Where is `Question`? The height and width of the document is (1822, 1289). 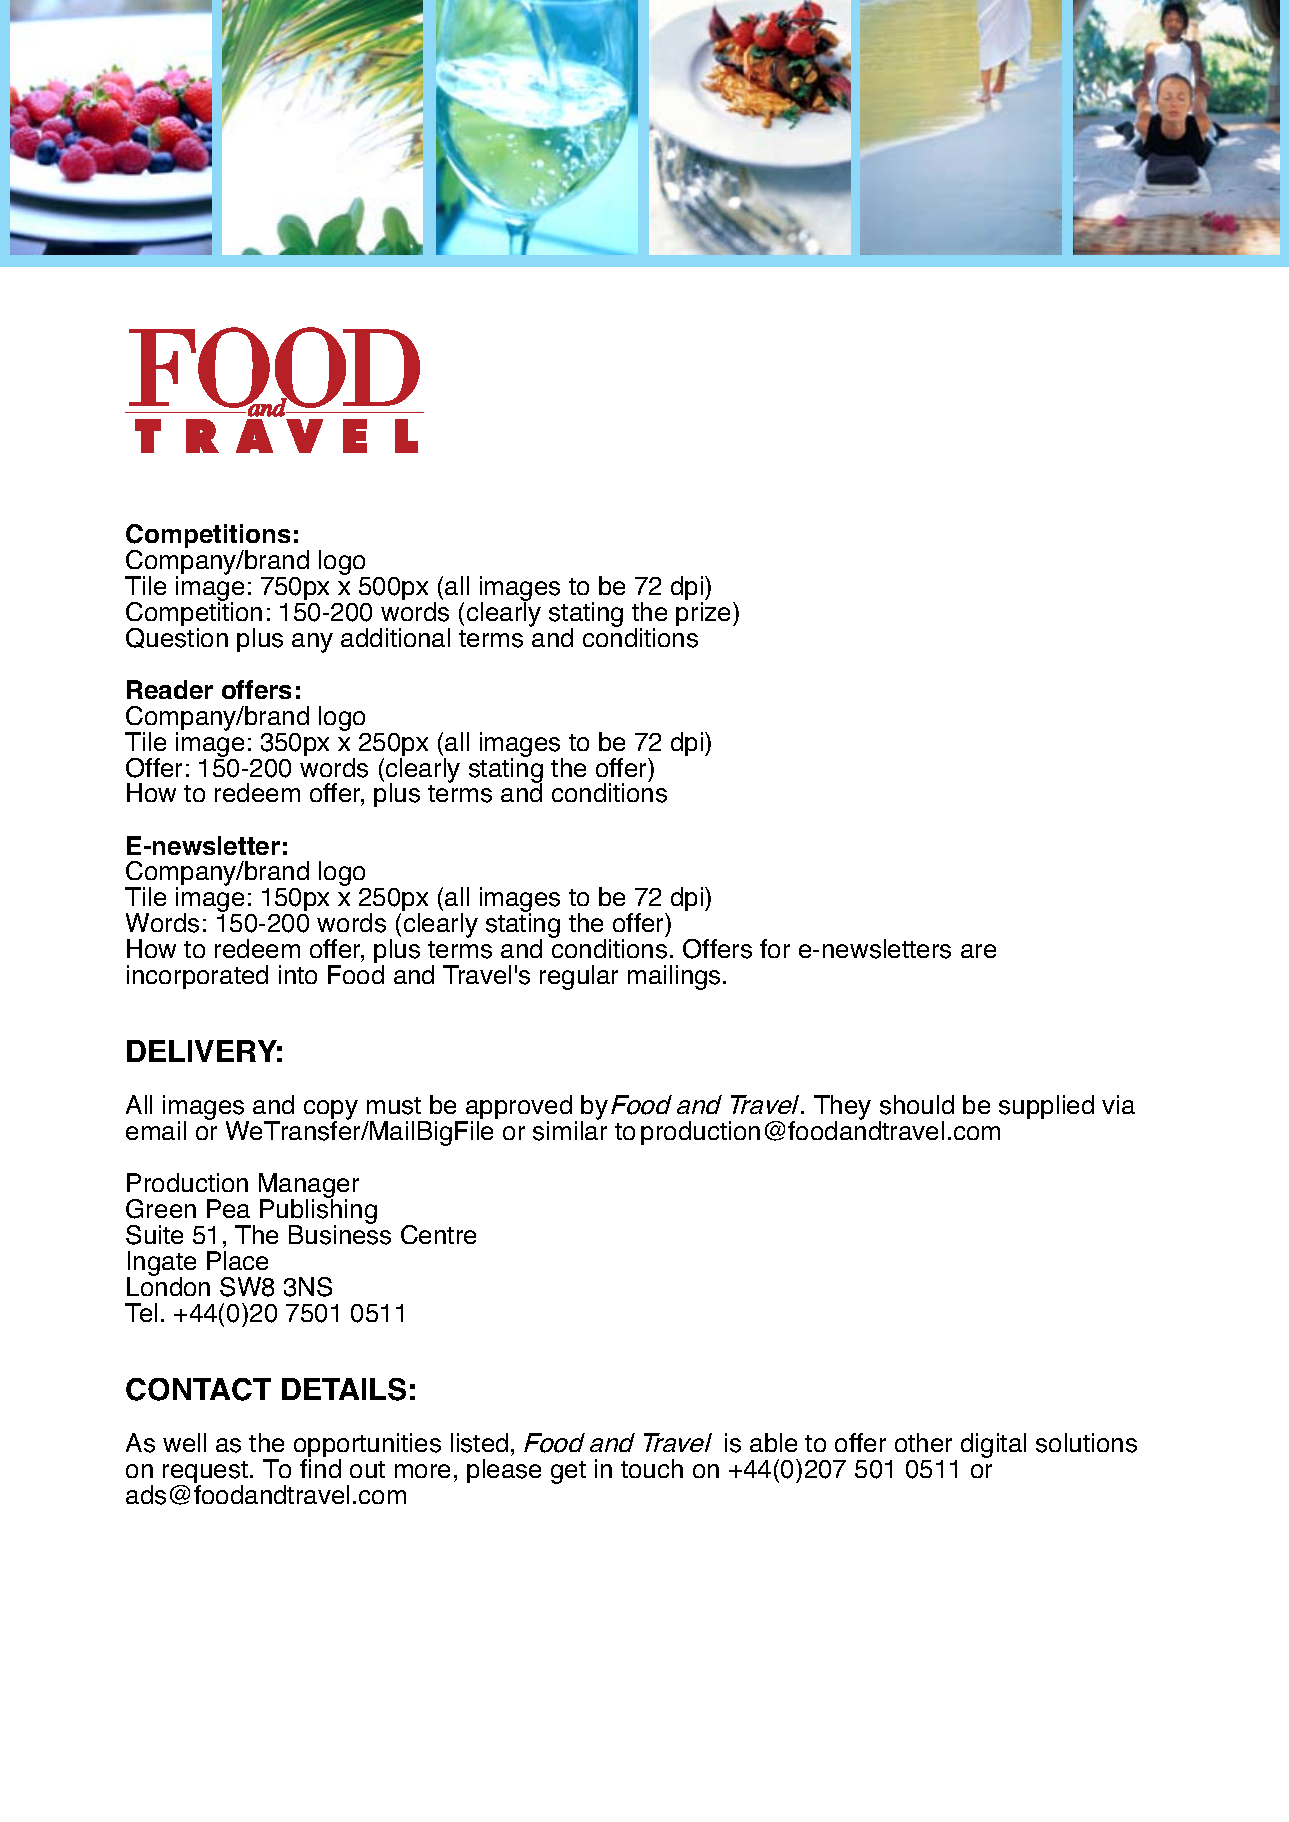 Question is located at coordinates (177, 636).
